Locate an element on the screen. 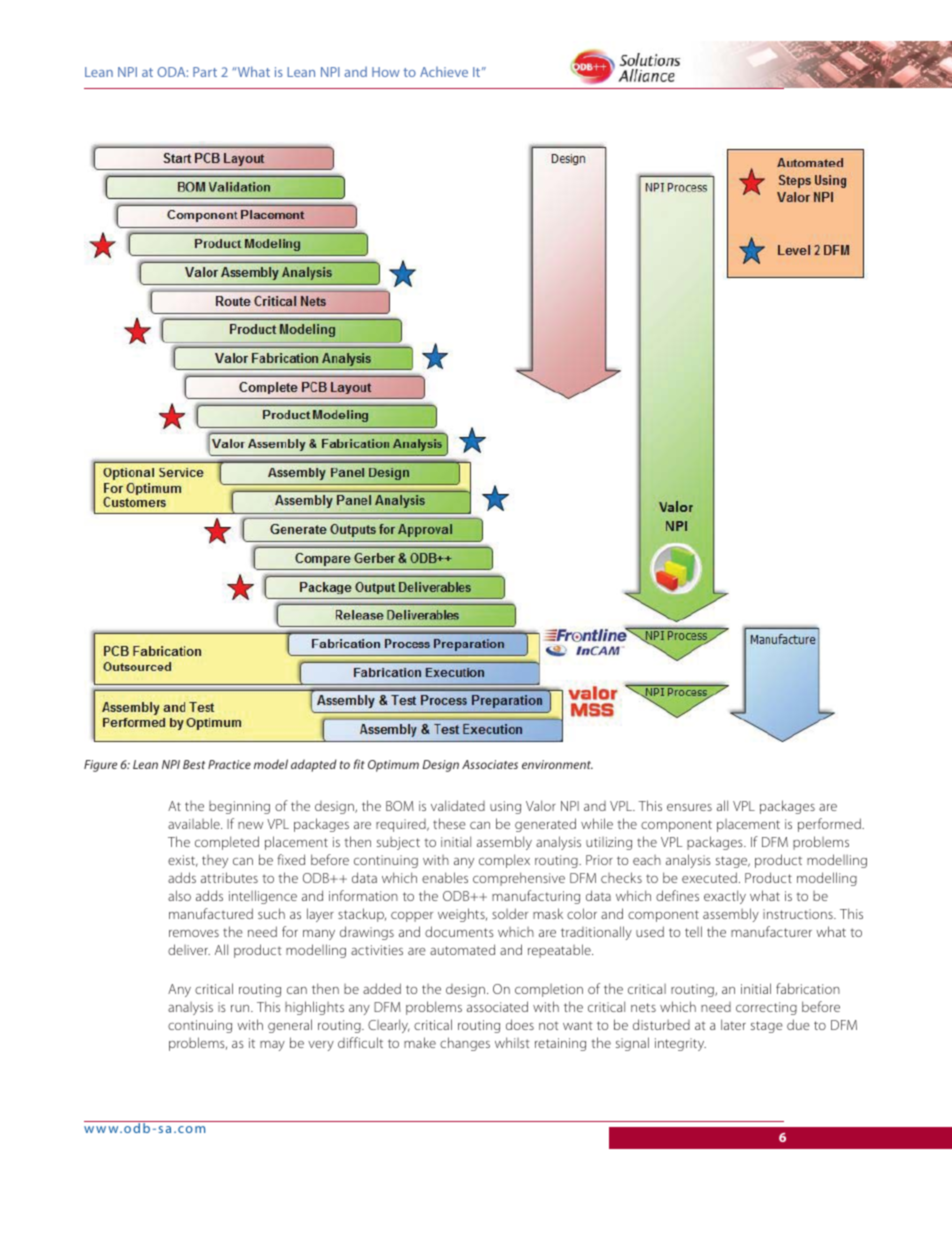 The height and width of the screenshot is (1233, 952). Optimum is located at coordinates (393, 766).
